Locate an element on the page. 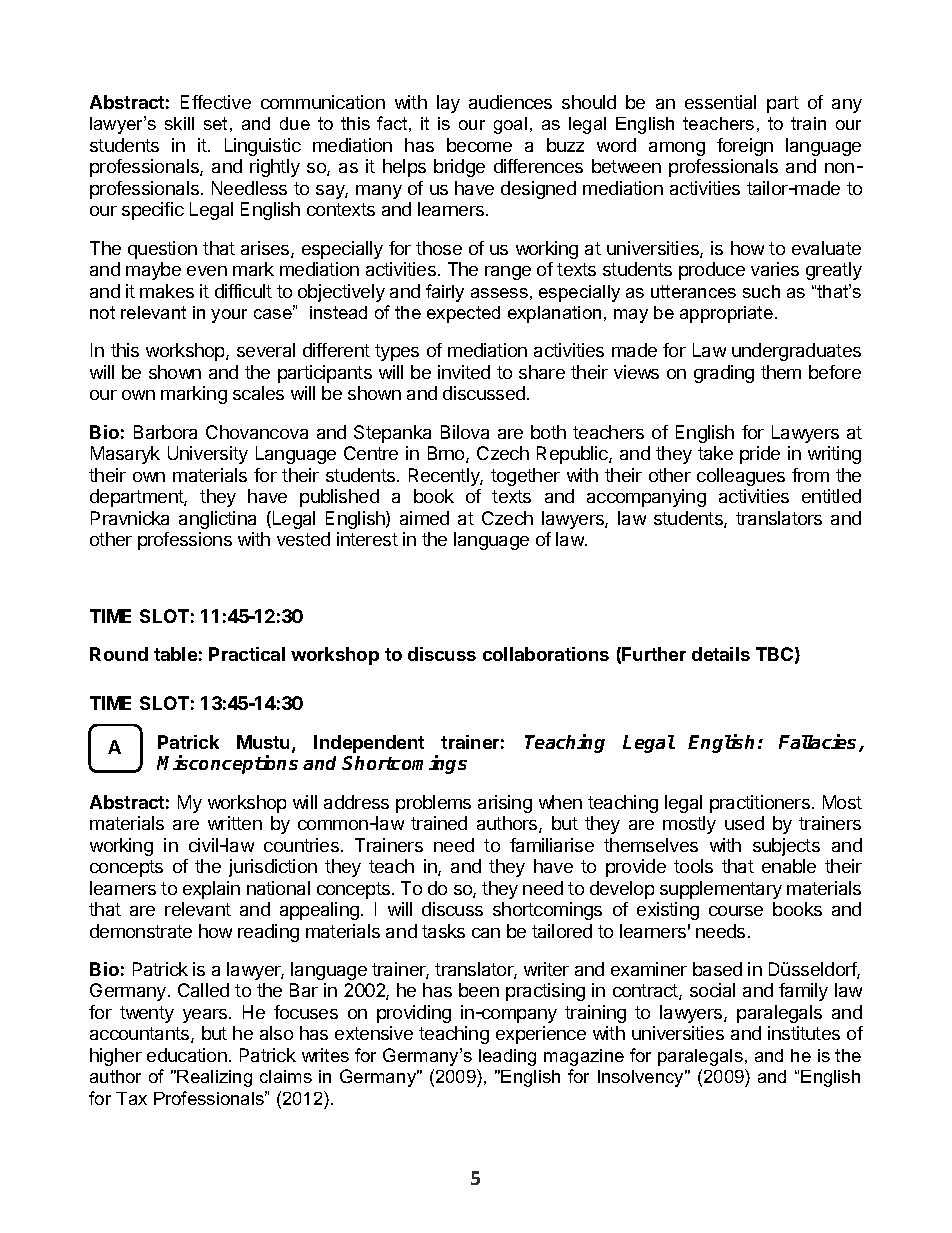 The width and height of the page is (952, 1233). details is located at coordinates (721, 654).
